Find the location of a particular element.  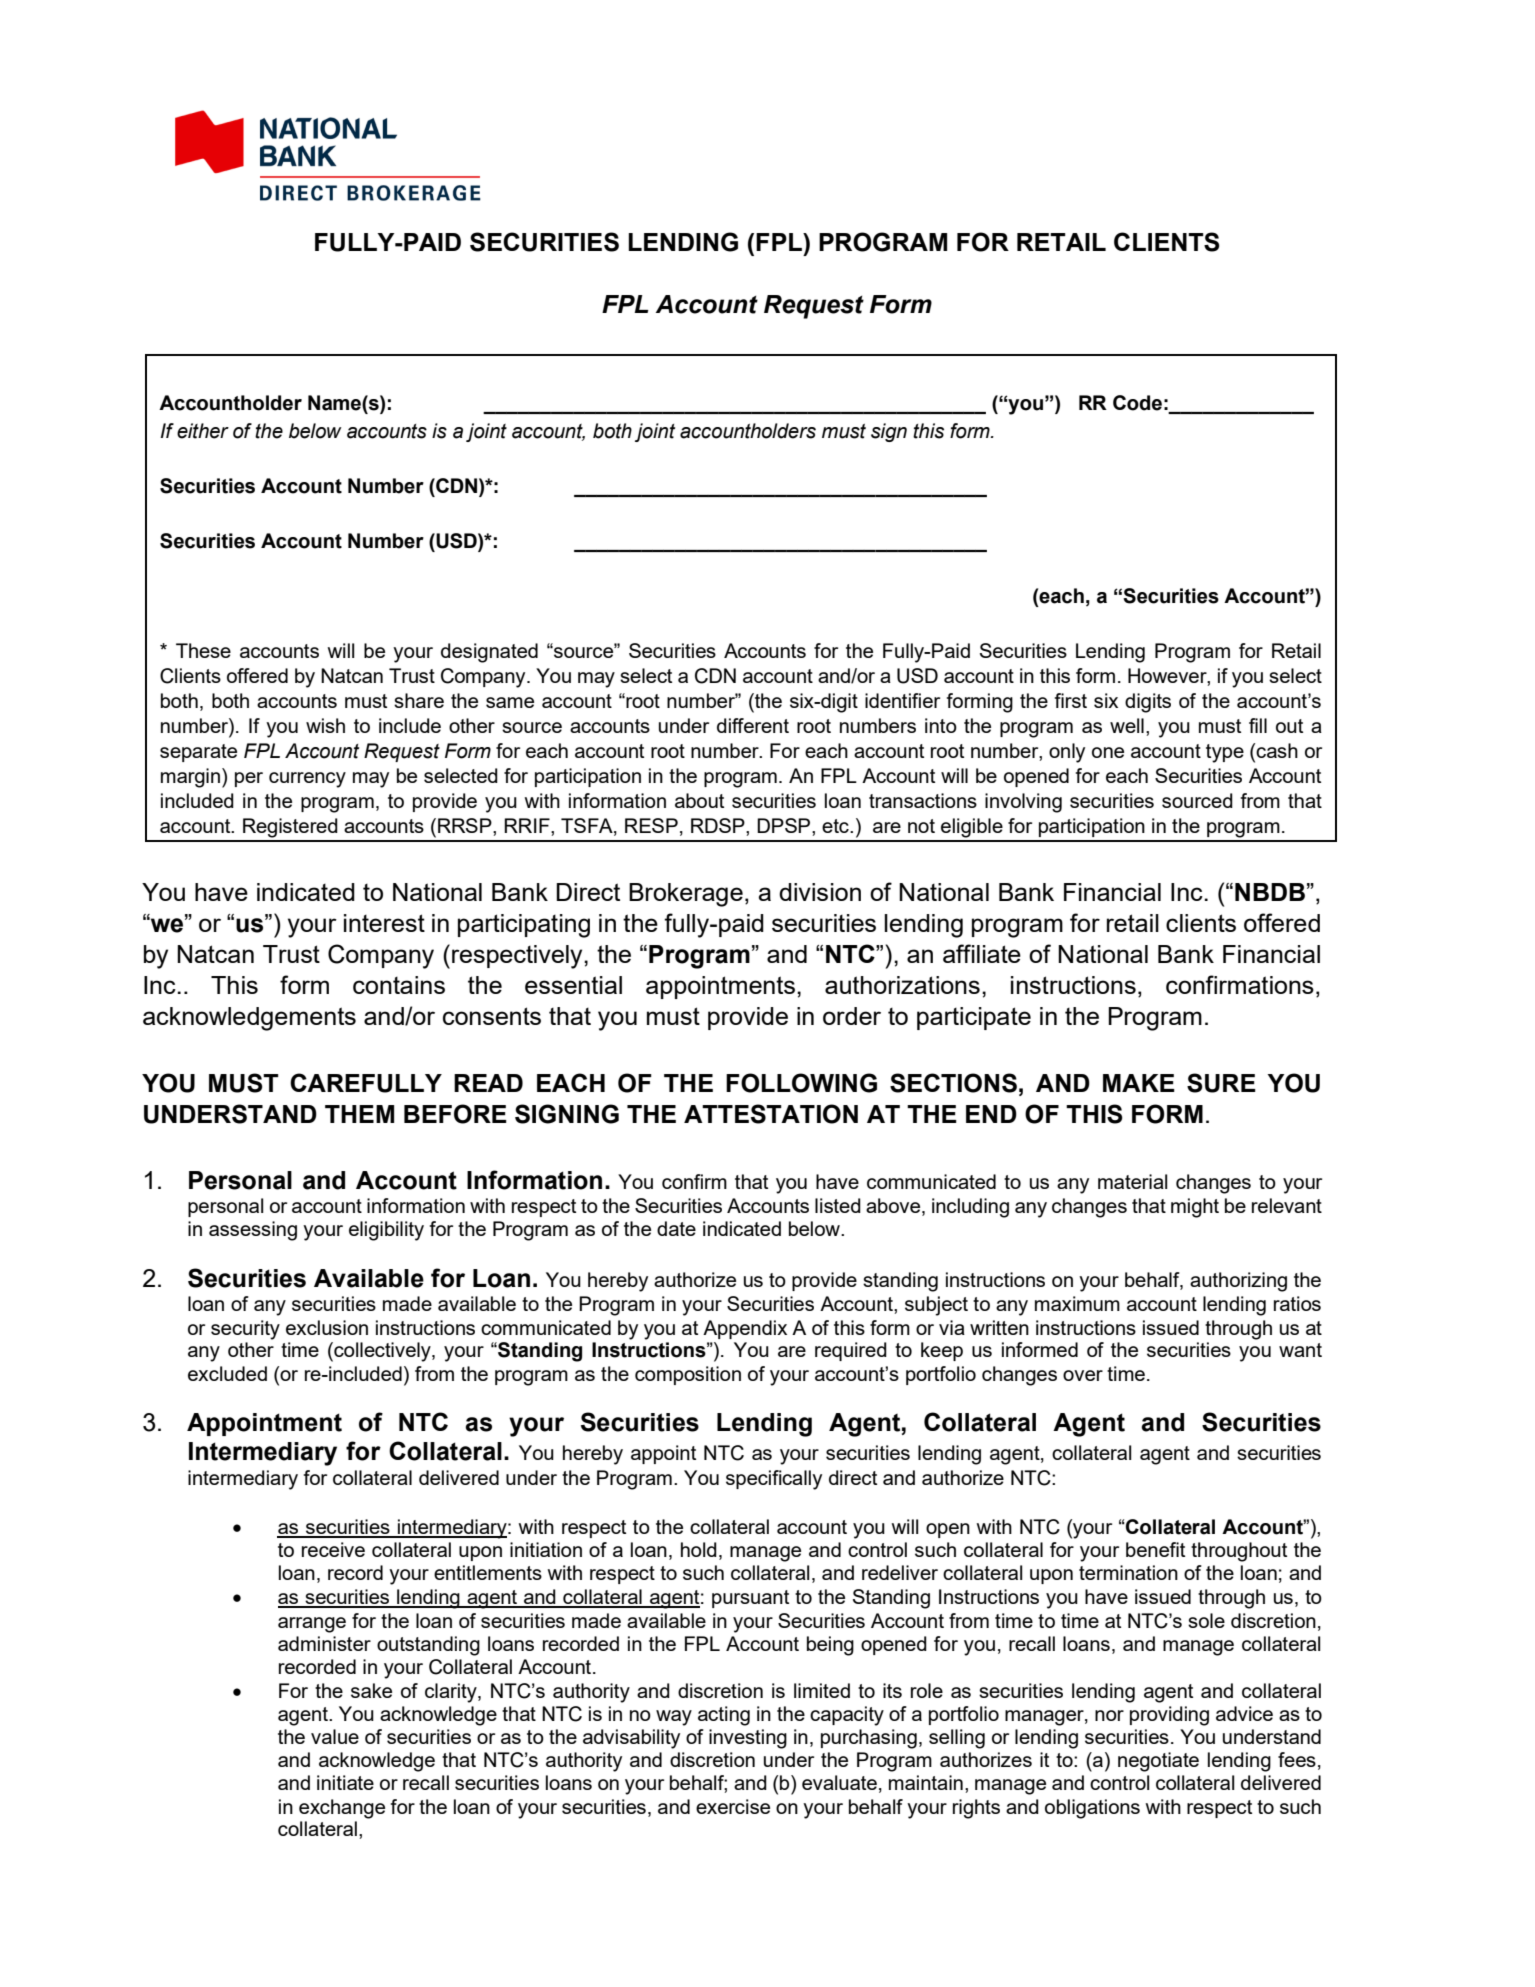

about is located at coordinates (699, 800).
